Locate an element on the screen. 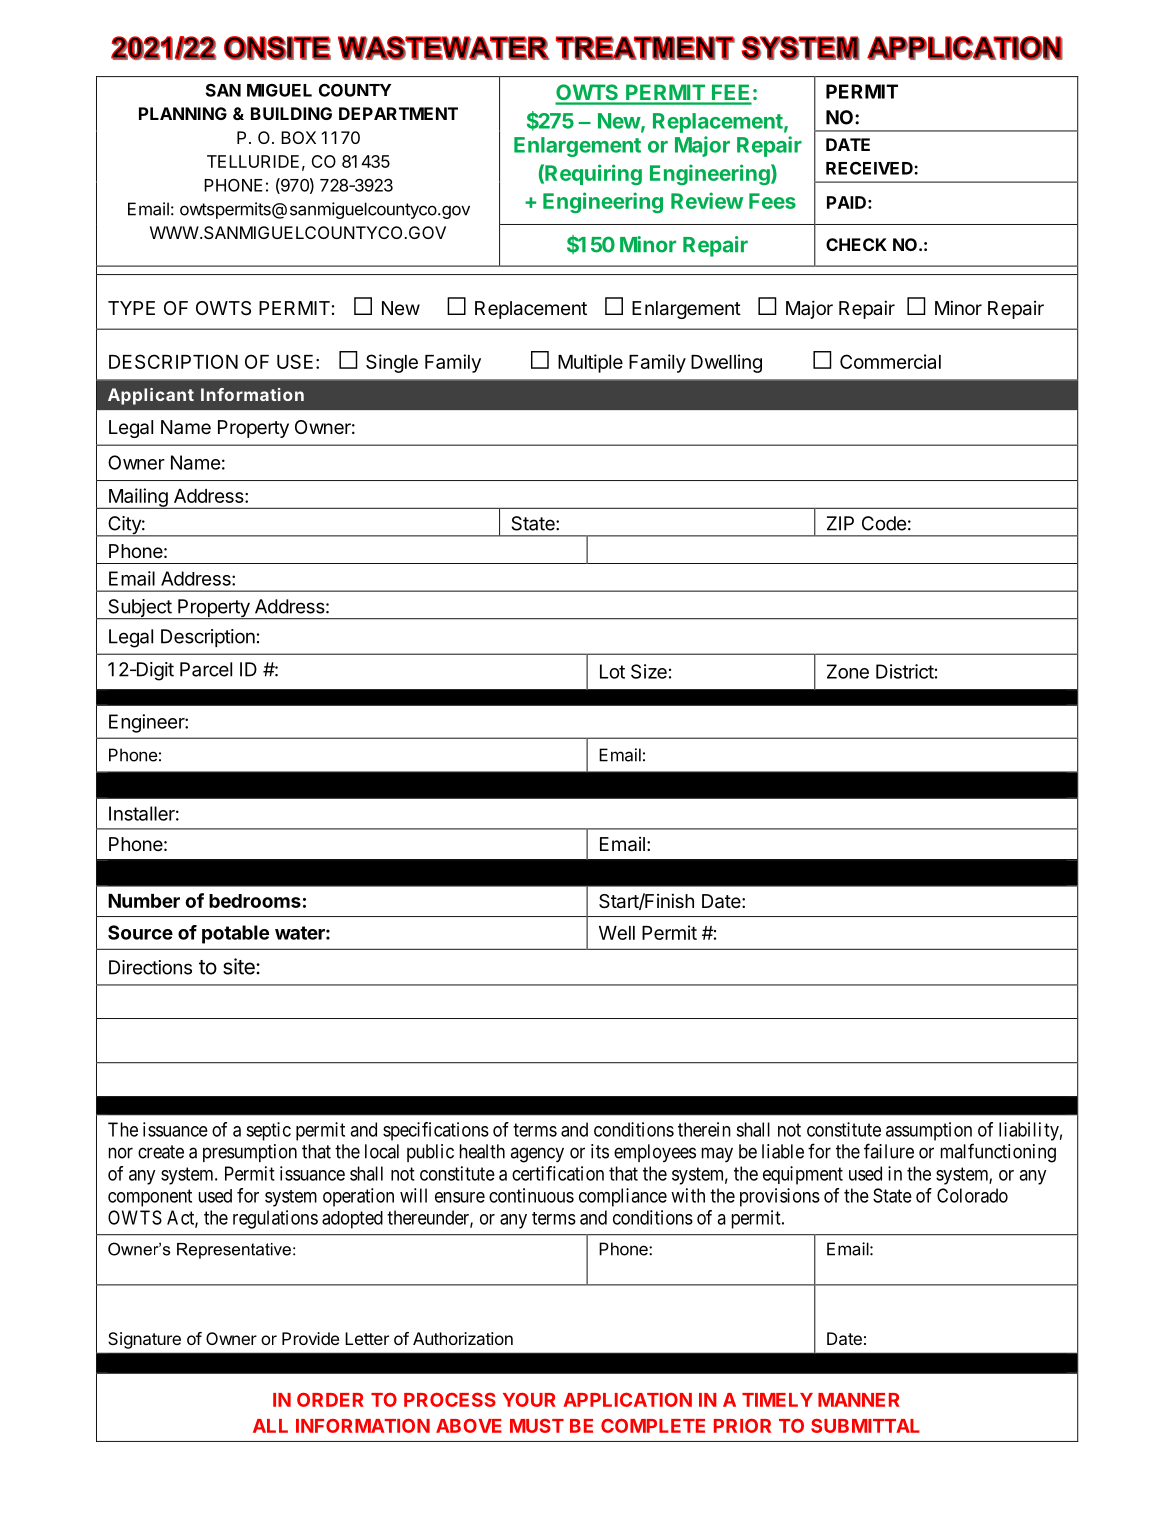 This screenshot has height=1519, width=1174. TELLURIDE is located at coordinates (253, 161).
